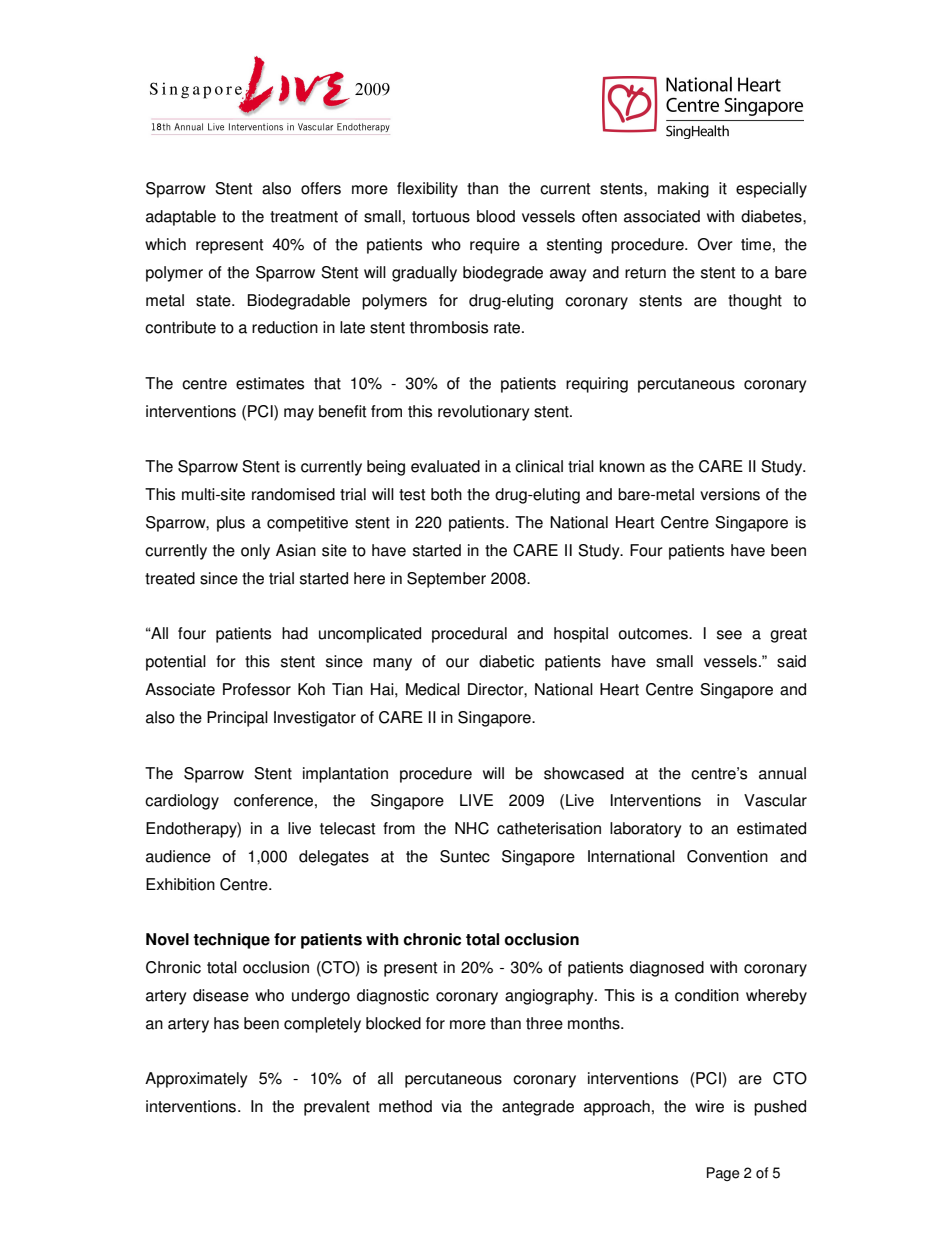 Image resolution: width=952 pixels, height=1233 pixels. What do you see at coordinates (231, 941) in the page?
I see `technique` at bounding box center [231, 941].
